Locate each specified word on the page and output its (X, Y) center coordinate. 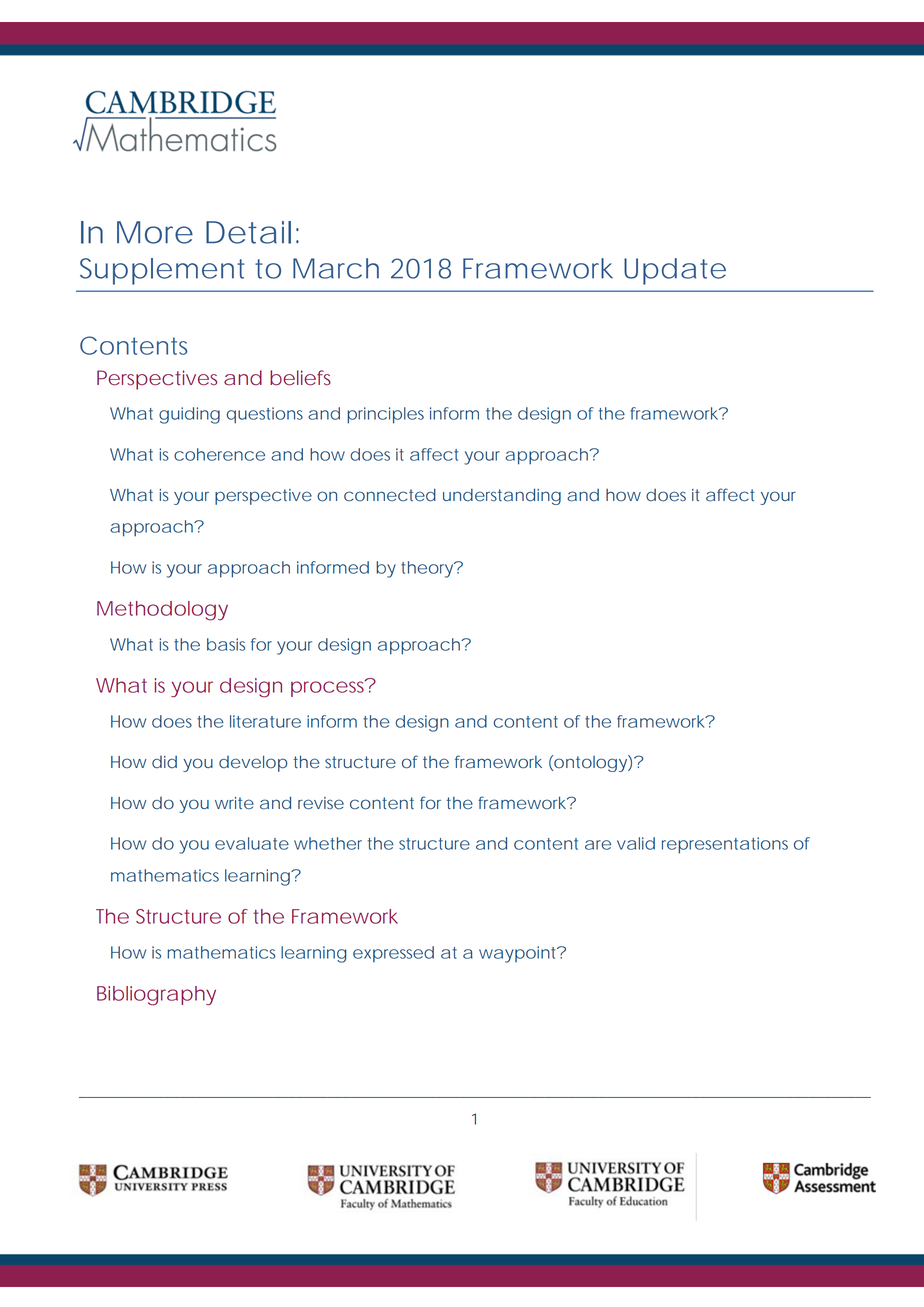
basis (226, 644)
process (330, 688)
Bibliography (156, 996)
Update (675, 271)
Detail (248, 232)
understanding (502, 496)
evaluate (252, 843)
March (336, 268)
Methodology (162, 611)
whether (328, 843)
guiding (189, 415)
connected (390, 495)
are (598, 845)
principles (385, 415)
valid (636, 843)
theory (428, 569)
